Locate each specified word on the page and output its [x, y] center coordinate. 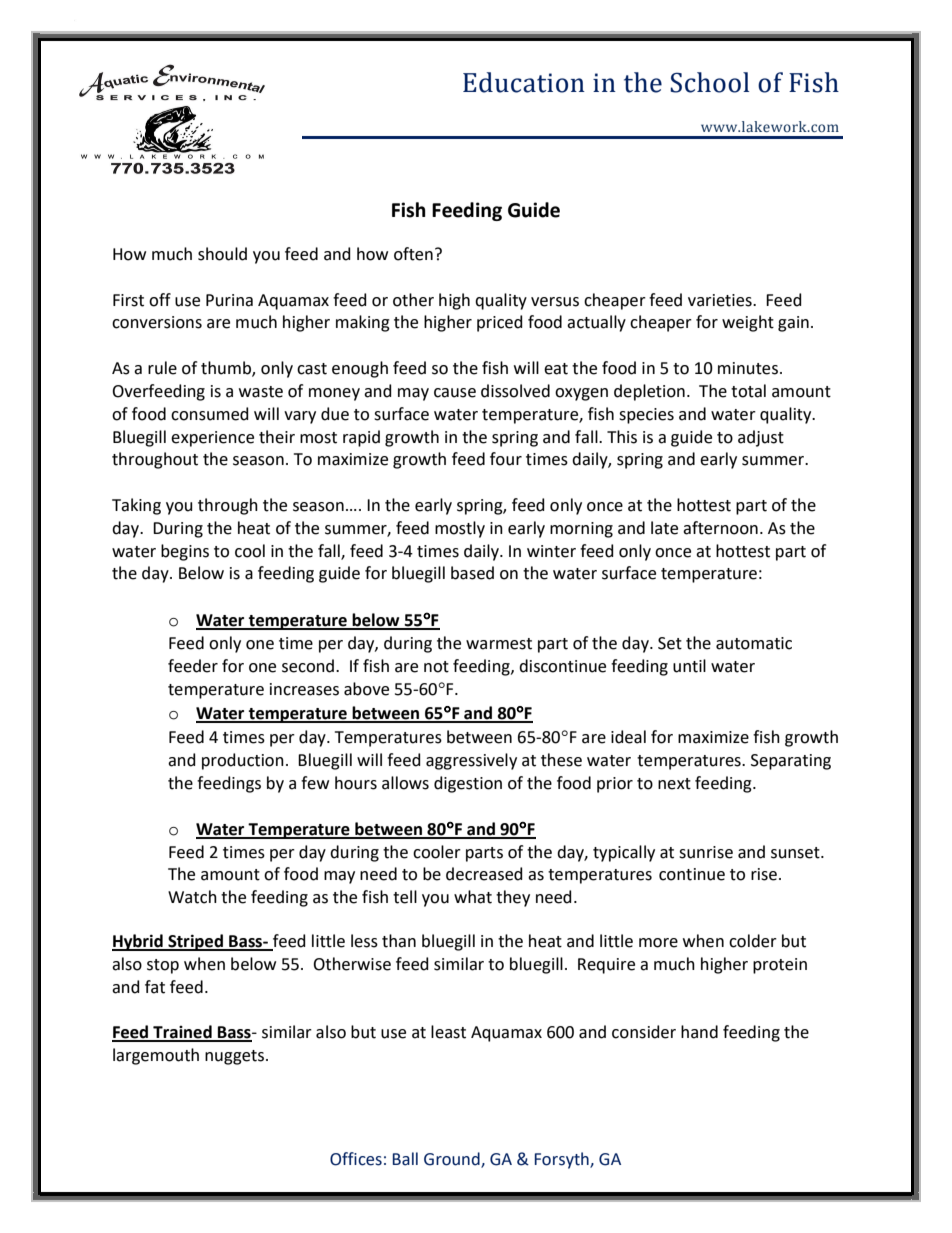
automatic [754, 643]
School [709, 82]
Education [524, 82]
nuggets [236, 1057]
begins [185, 552]
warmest [499, 644]
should [222, 254]
